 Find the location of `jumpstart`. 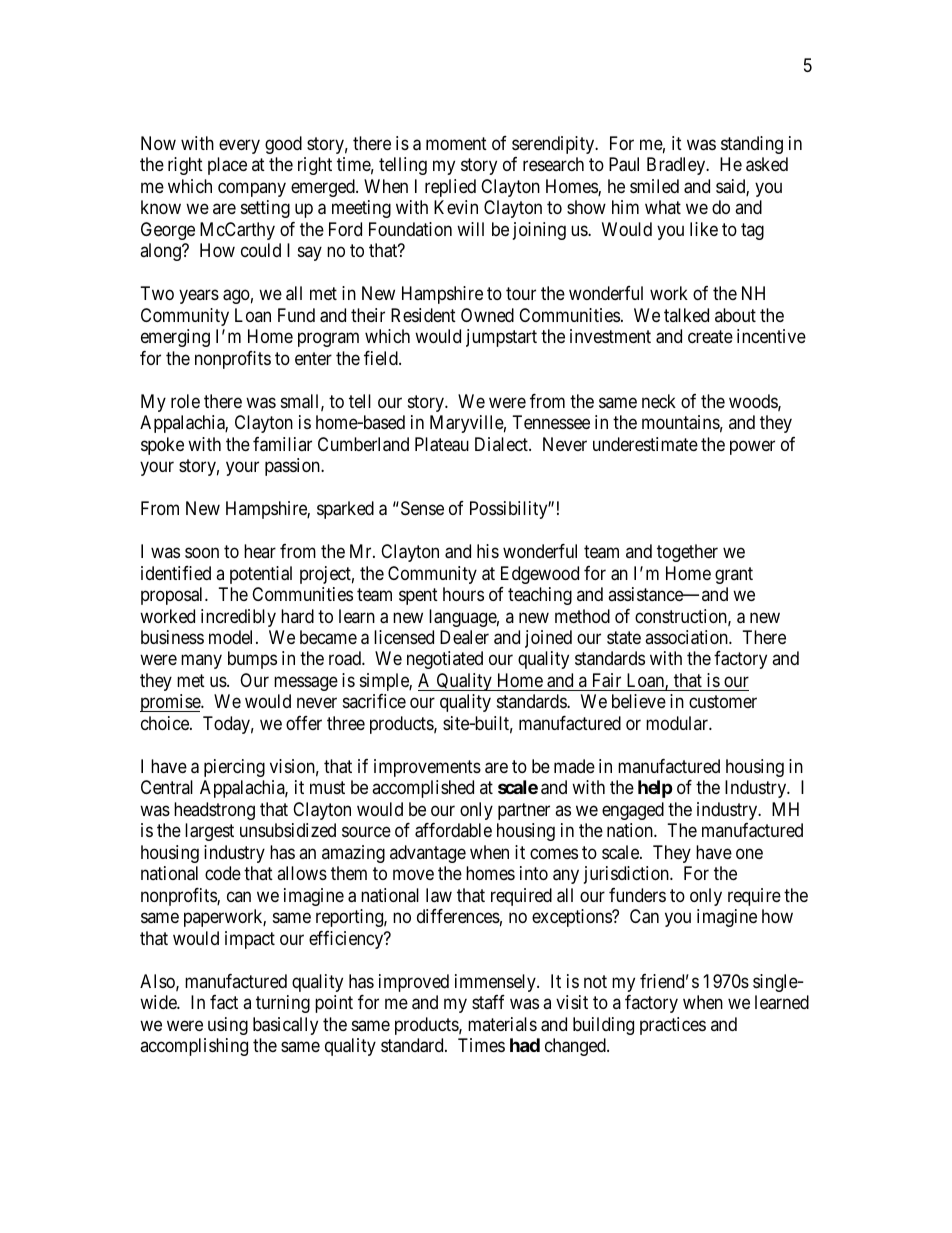

jumpstart is located at coordinates (501, 338).
